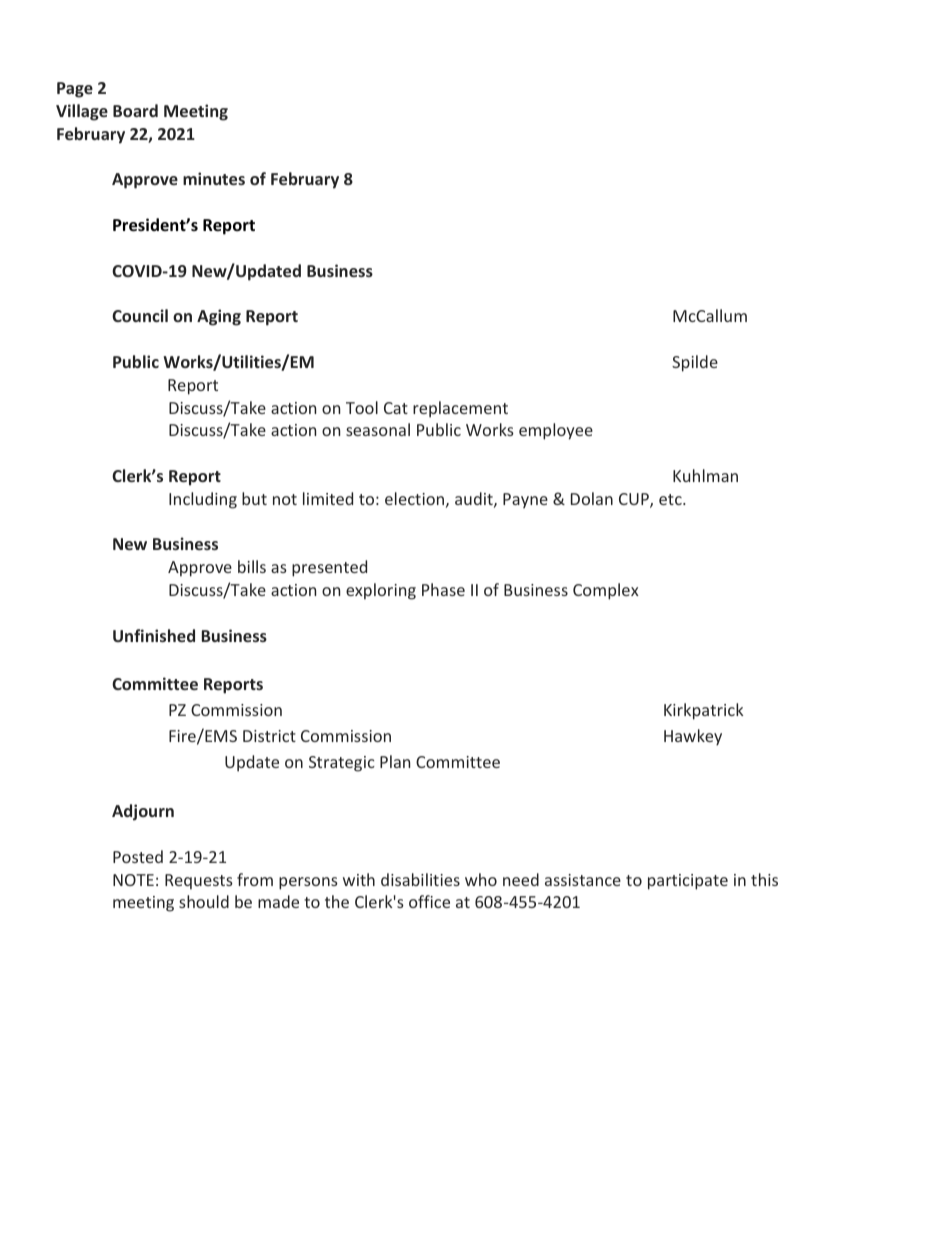  I want to click on disabilities, so click(420, 879).
